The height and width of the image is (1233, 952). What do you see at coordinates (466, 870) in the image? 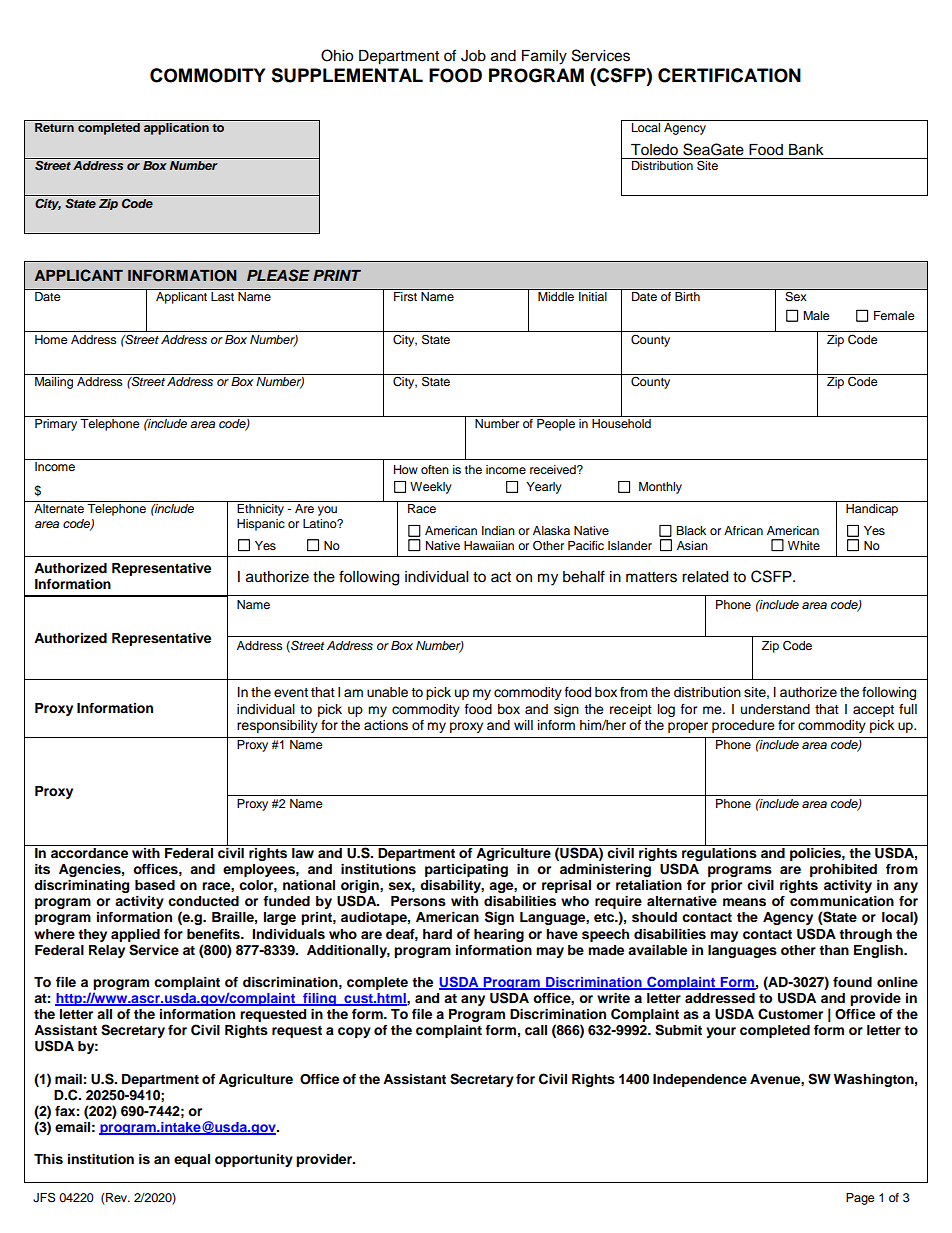
I see `participating` at bounding box center [466, 870].
